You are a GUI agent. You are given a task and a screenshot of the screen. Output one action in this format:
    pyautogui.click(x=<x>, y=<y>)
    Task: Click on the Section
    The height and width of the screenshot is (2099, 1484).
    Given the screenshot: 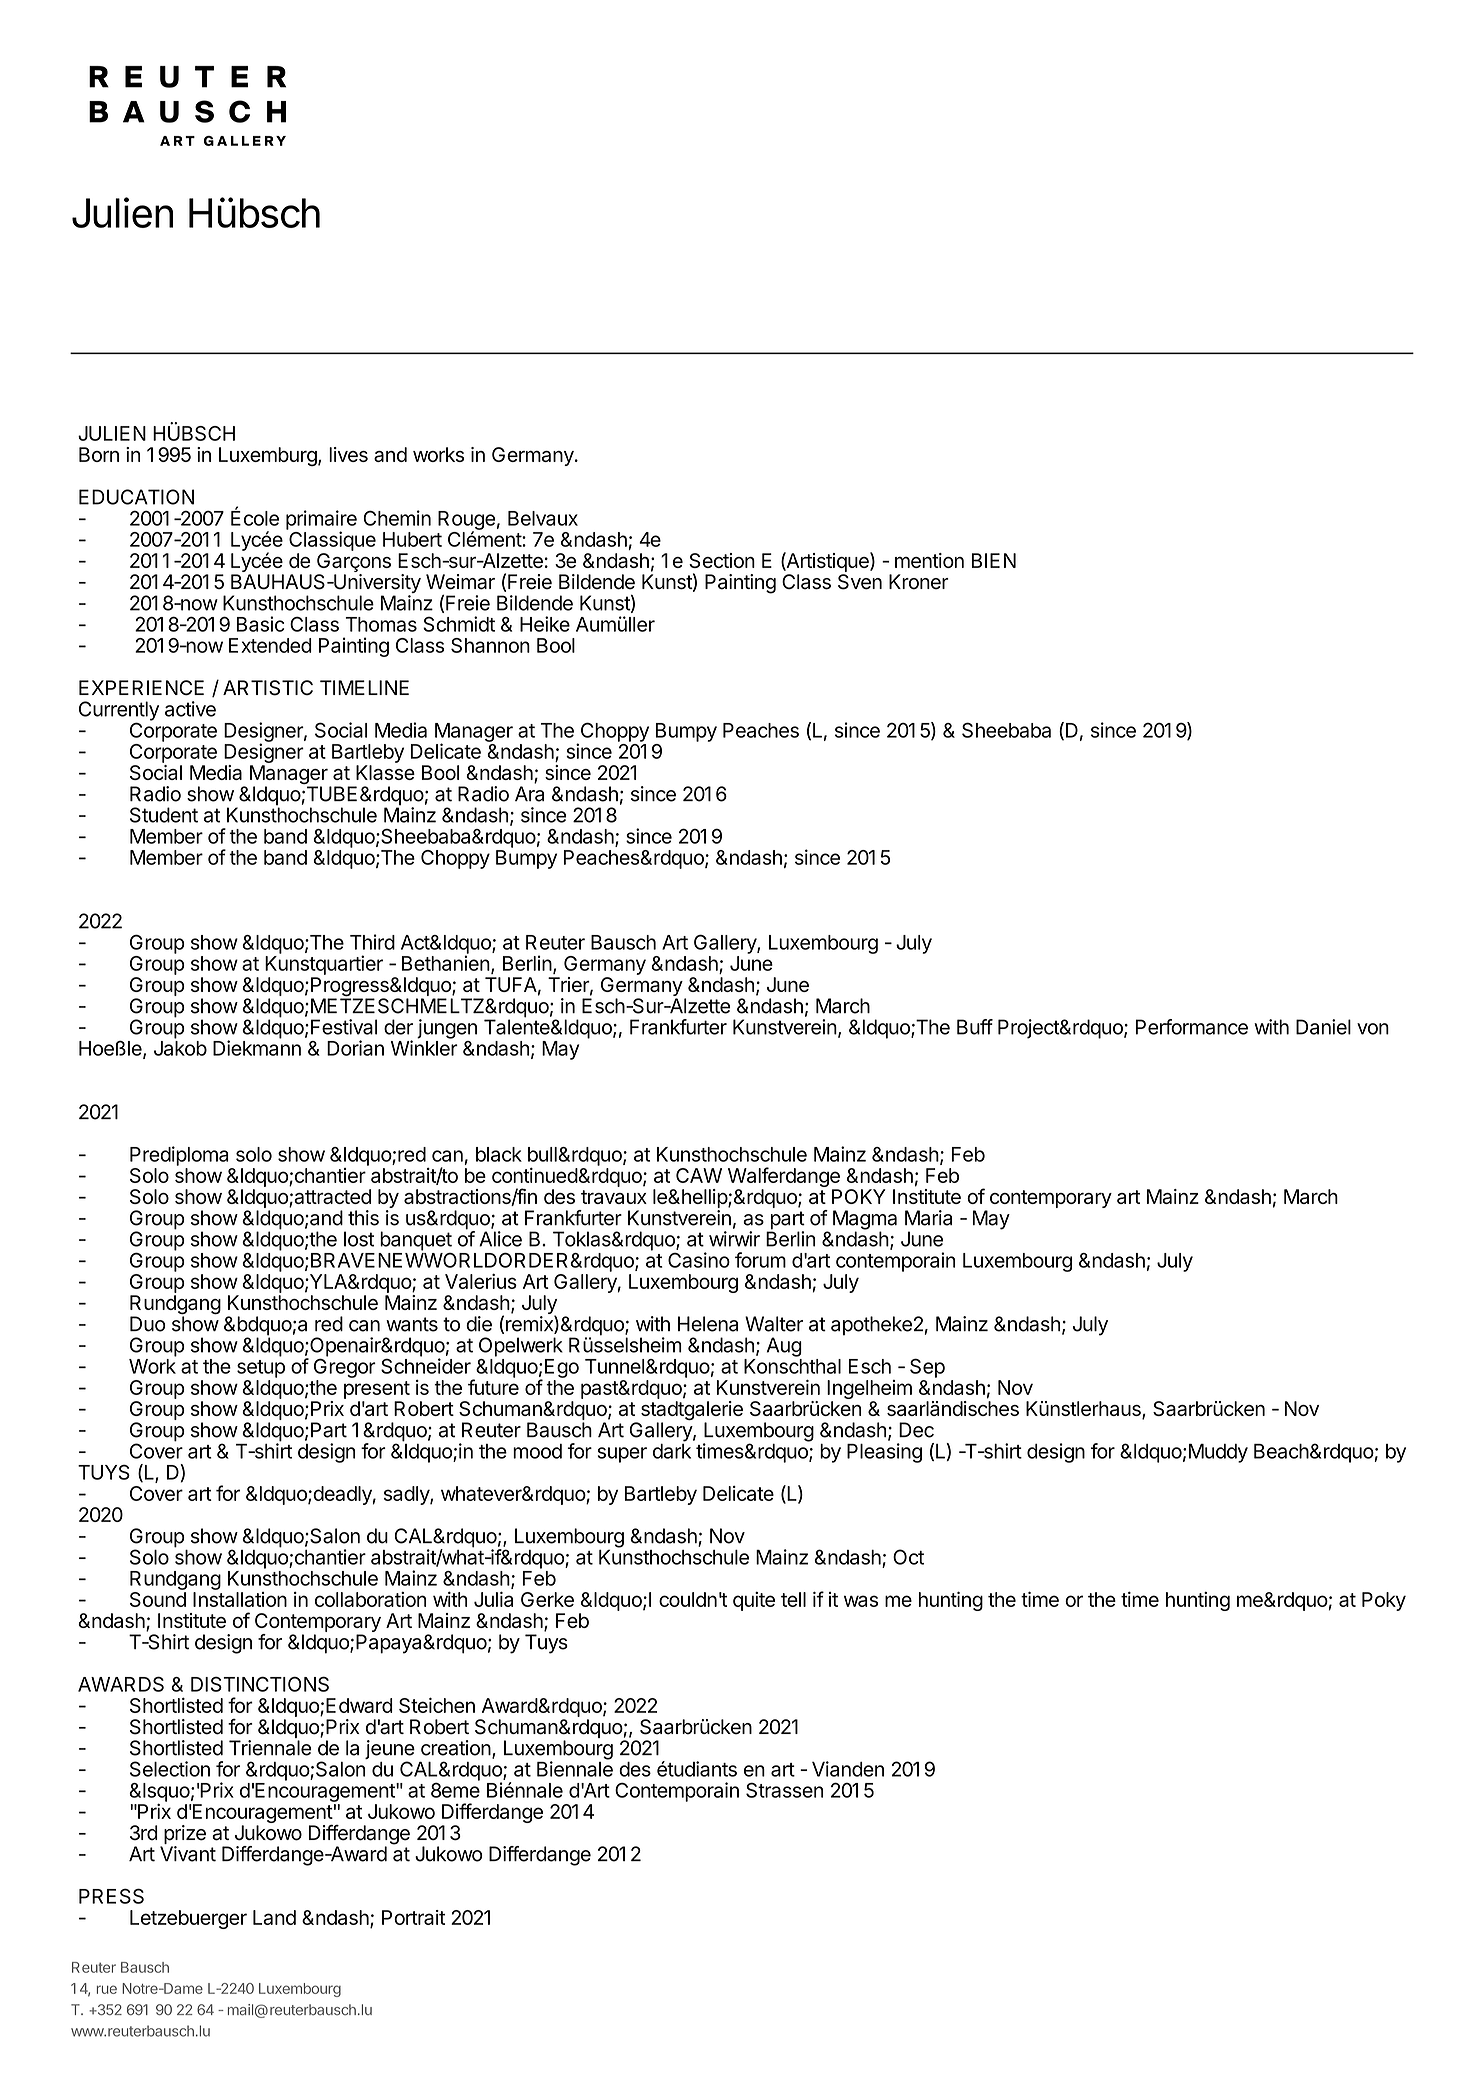 What is the action you would take?
    pyautogui.click(x=722, y=560)
